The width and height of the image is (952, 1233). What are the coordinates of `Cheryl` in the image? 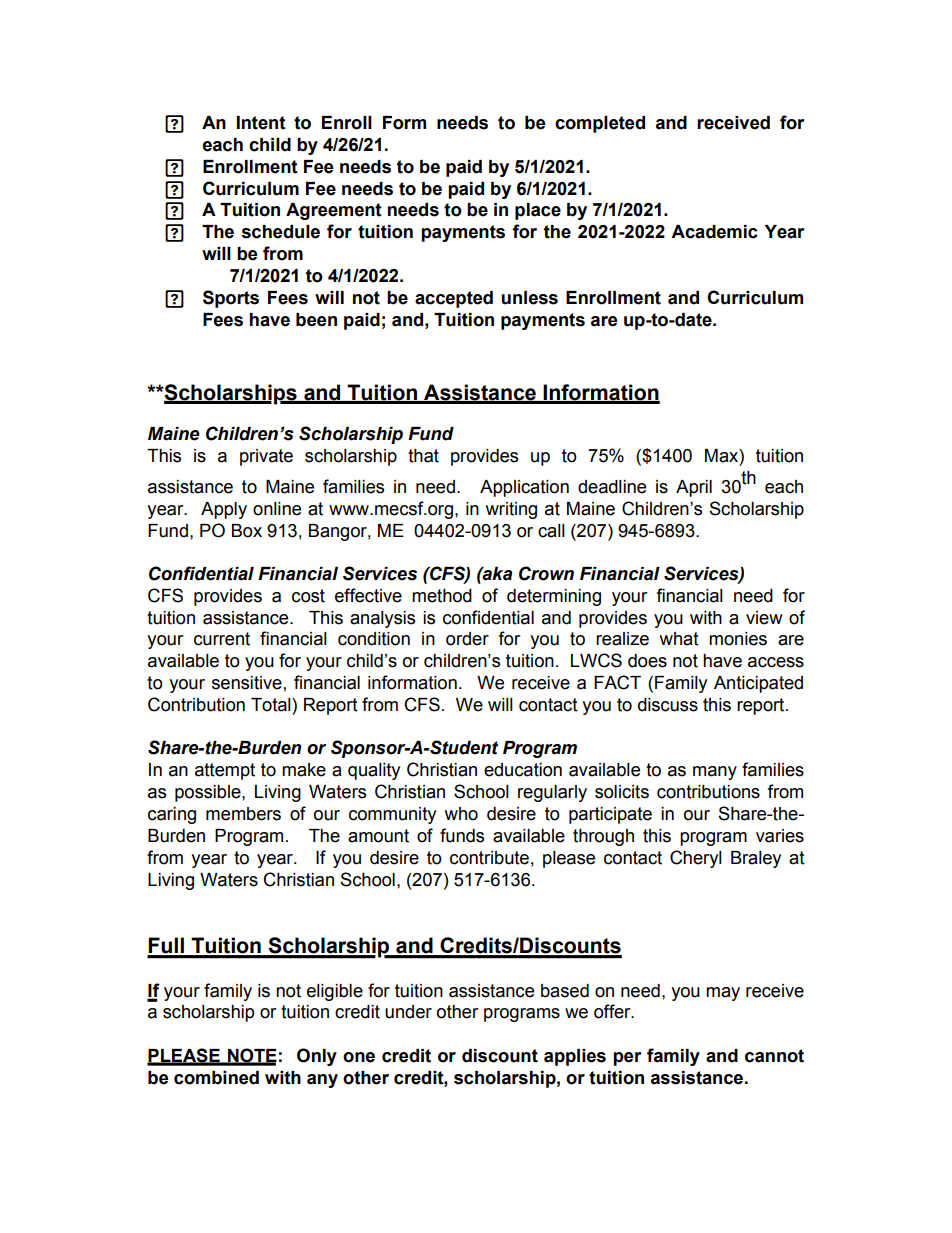 It's located at (696, 859).
